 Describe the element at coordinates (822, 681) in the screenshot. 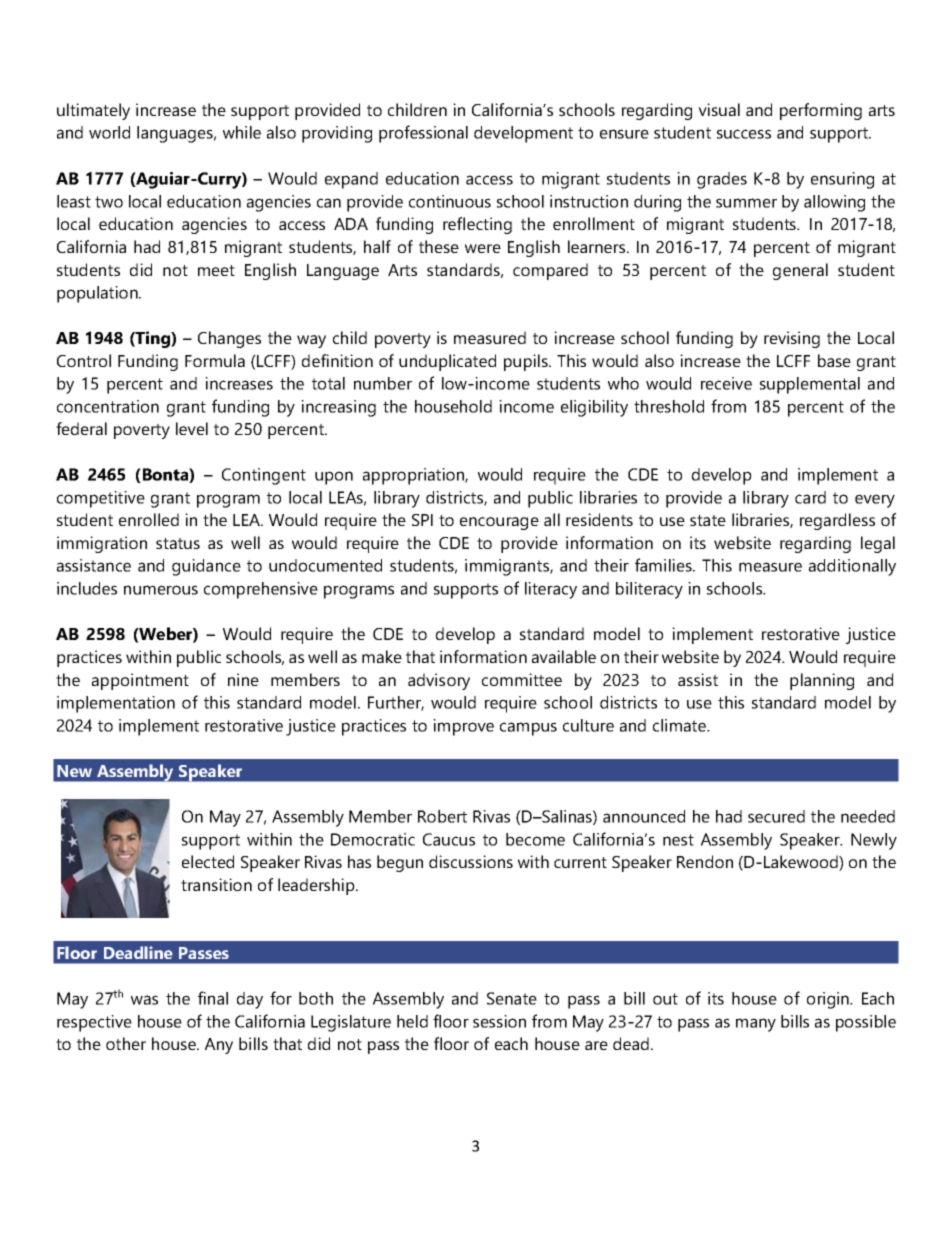

I see `planning` at that location.
